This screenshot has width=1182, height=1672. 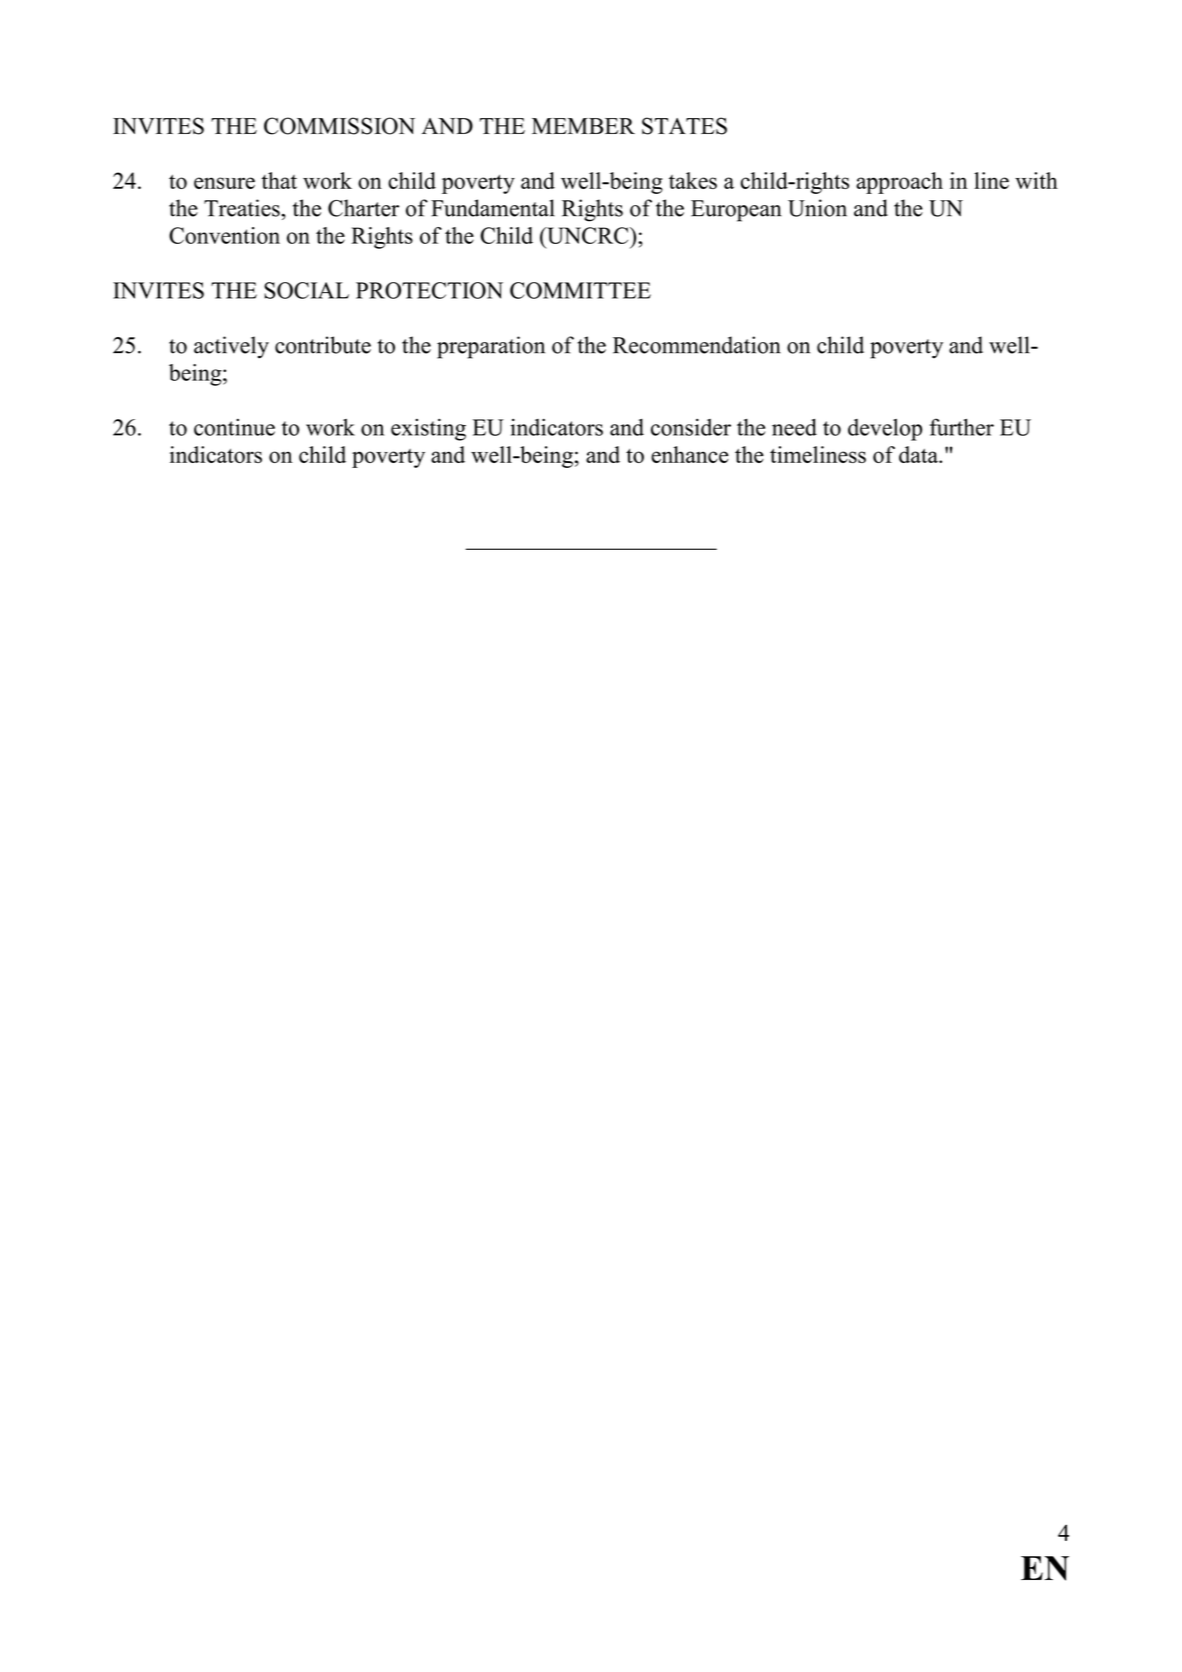 What do you see at coordinates (919, 454) in the screenshot?
I see `data` at bounding box center [919, 454].
